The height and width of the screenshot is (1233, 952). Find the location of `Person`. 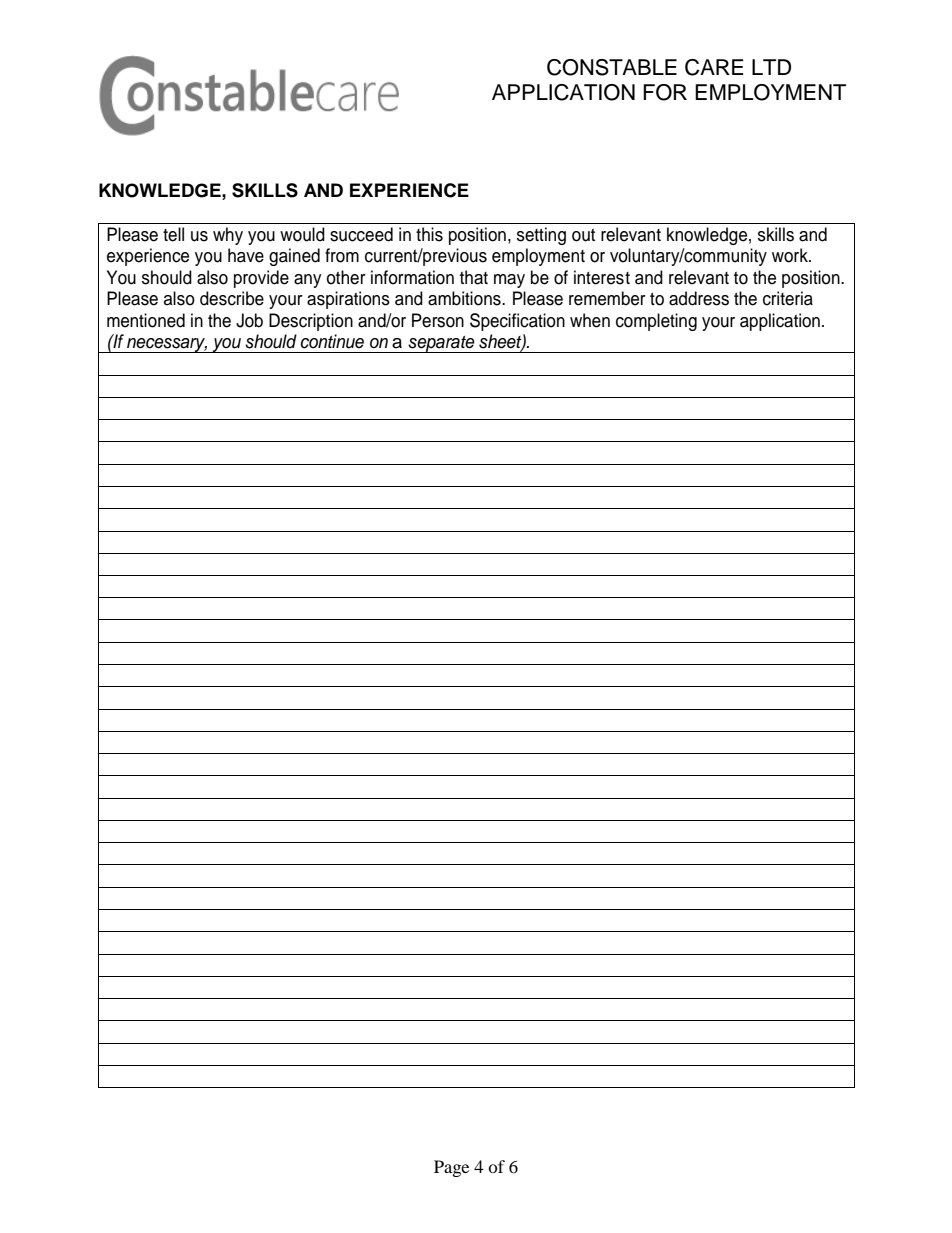

Person is located at coordinates (438, 320).
